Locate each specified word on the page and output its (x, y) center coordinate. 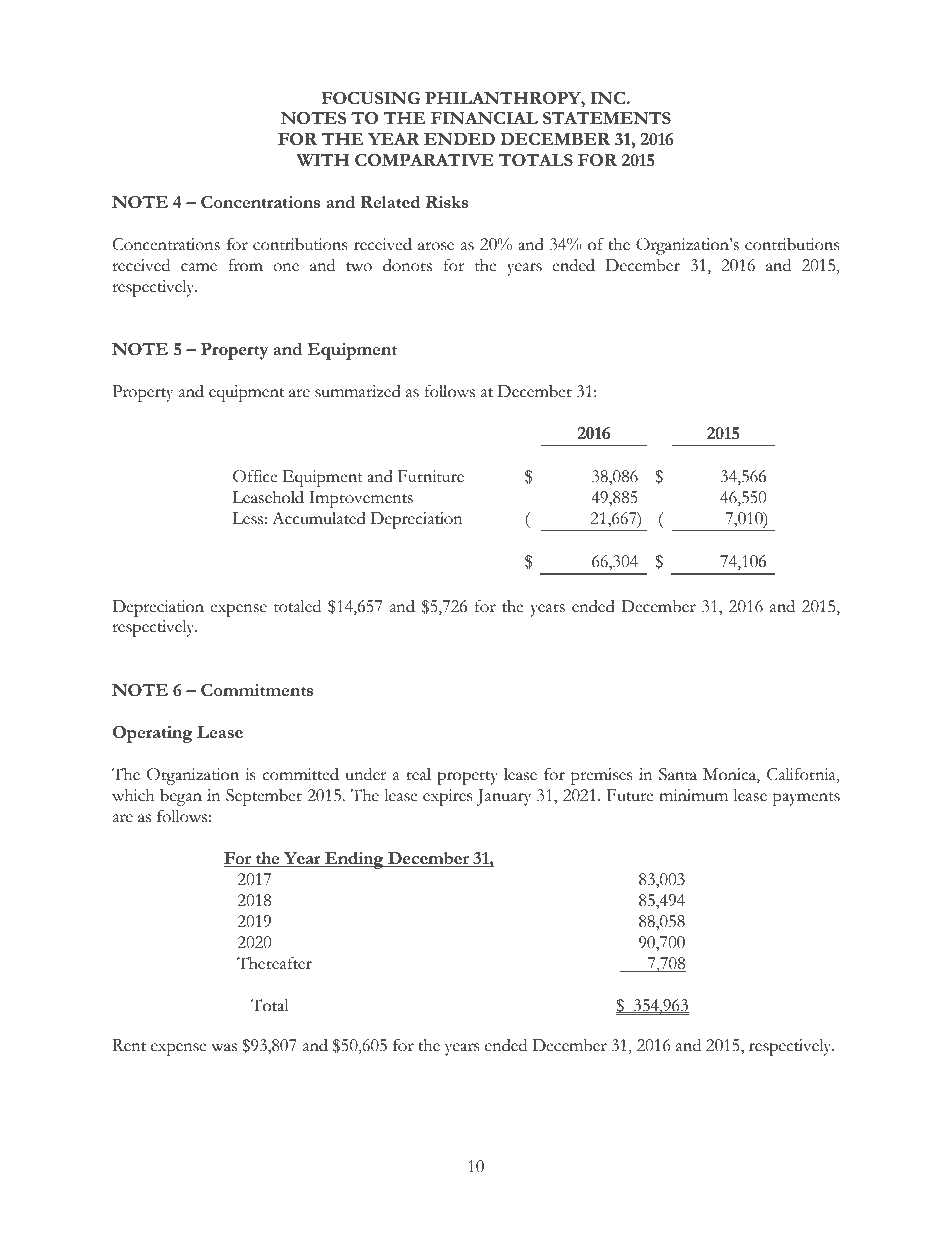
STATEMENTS (607, 118)
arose (436, 246)
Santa (678, 774)
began (181, 797)
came (199, 267)
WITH (323, 160)
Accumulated (319, 518)
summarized (358, 391)
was (224, 1047)
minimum (693, 795)
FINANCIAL (484, 118)
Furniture (431, 476)
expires (447, 797)
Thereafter (274, 963)
